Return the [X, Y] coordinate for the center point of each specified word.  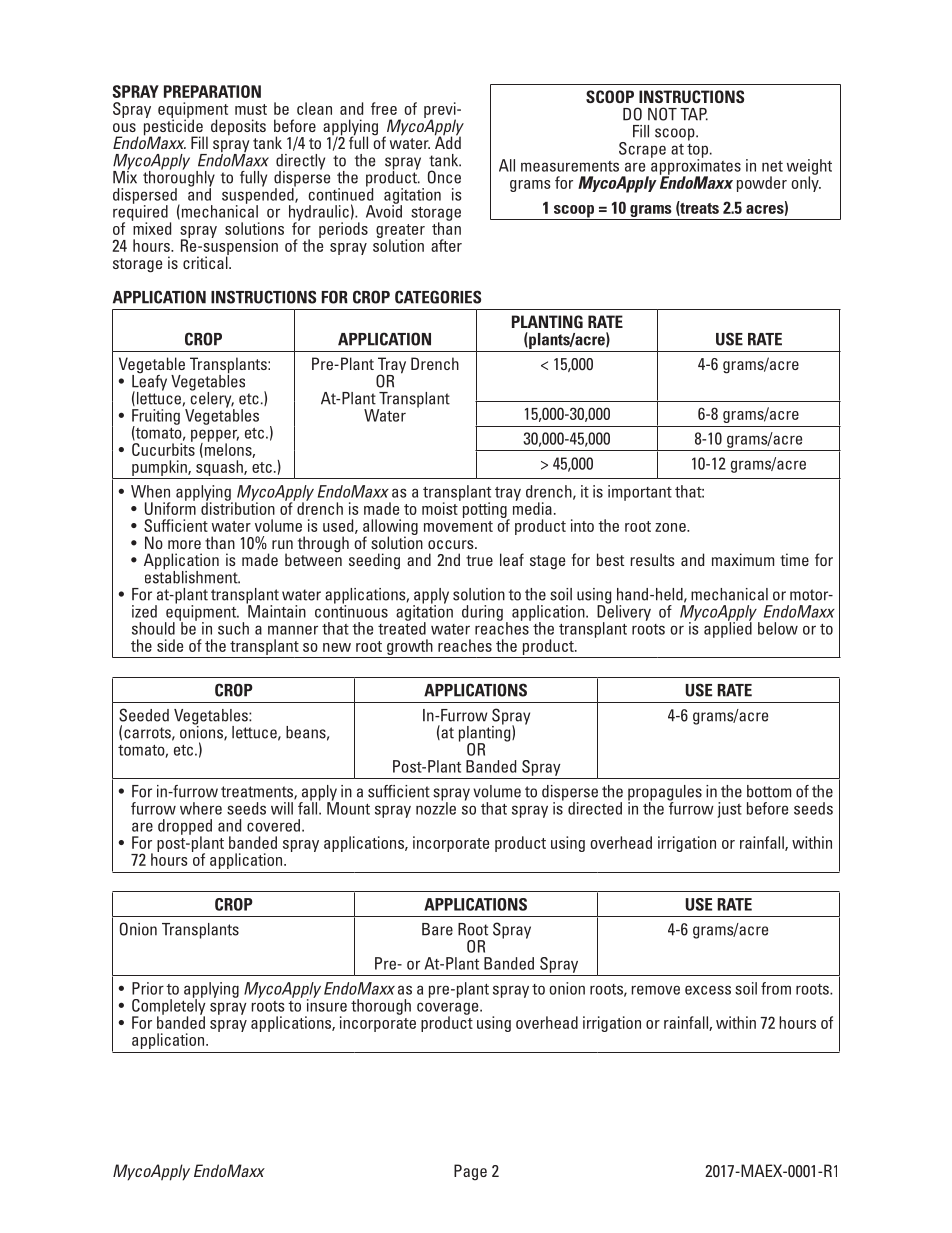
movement [458, 526]
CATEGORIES [438, 297]
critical [206, 261]
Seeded [144, 715]
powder [762, 184]
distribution [238, 507]
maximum [743, 559]
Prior [148, 988]
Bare [437, 929]
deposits [238, 127]
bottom [769, 791]
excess [708, 990]
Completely [169, 1006]
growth [410, 647]
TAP [694, 114]
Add [448, 141]
